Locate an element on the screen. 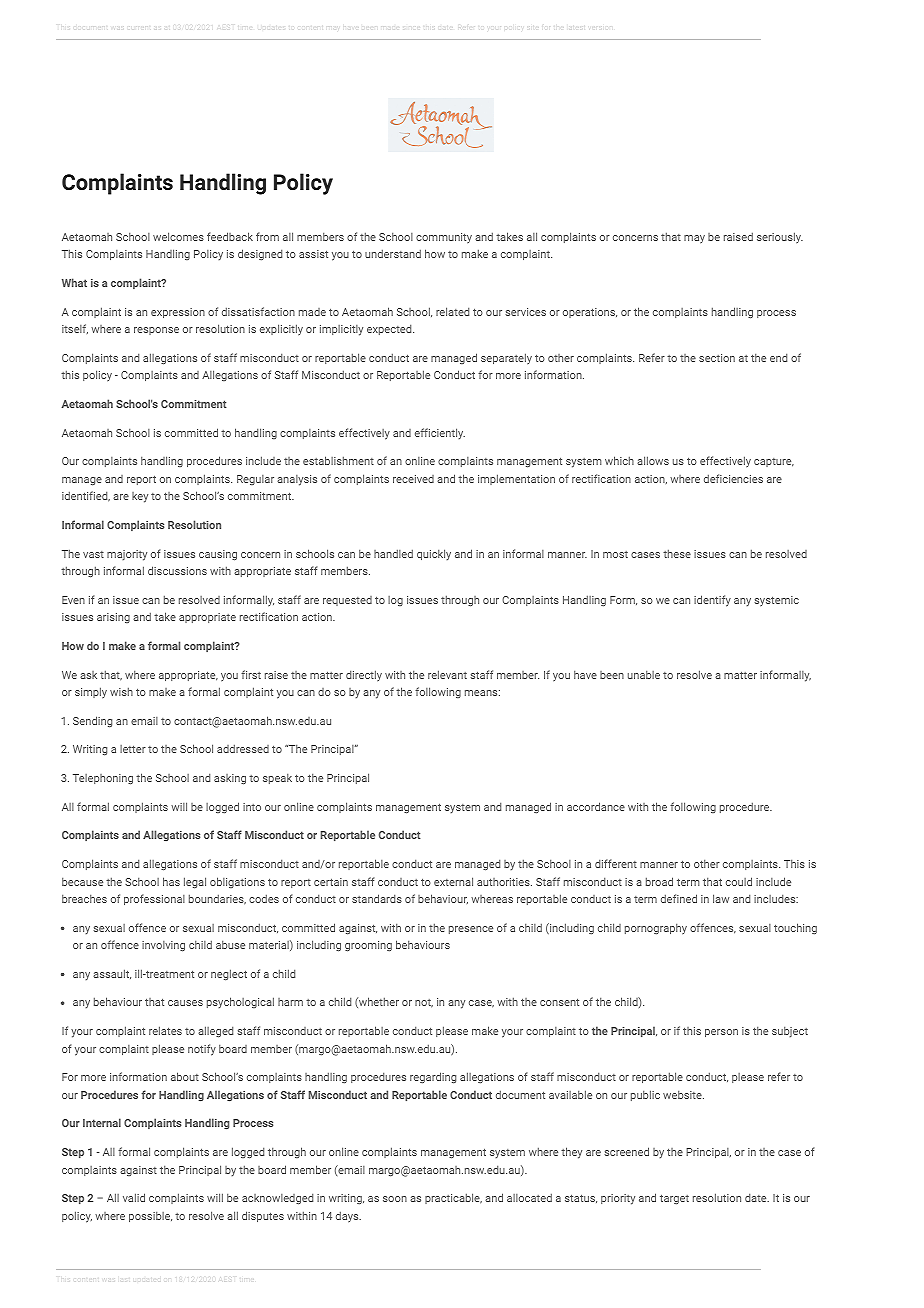  discussions is located at coordinates (177, 570).
